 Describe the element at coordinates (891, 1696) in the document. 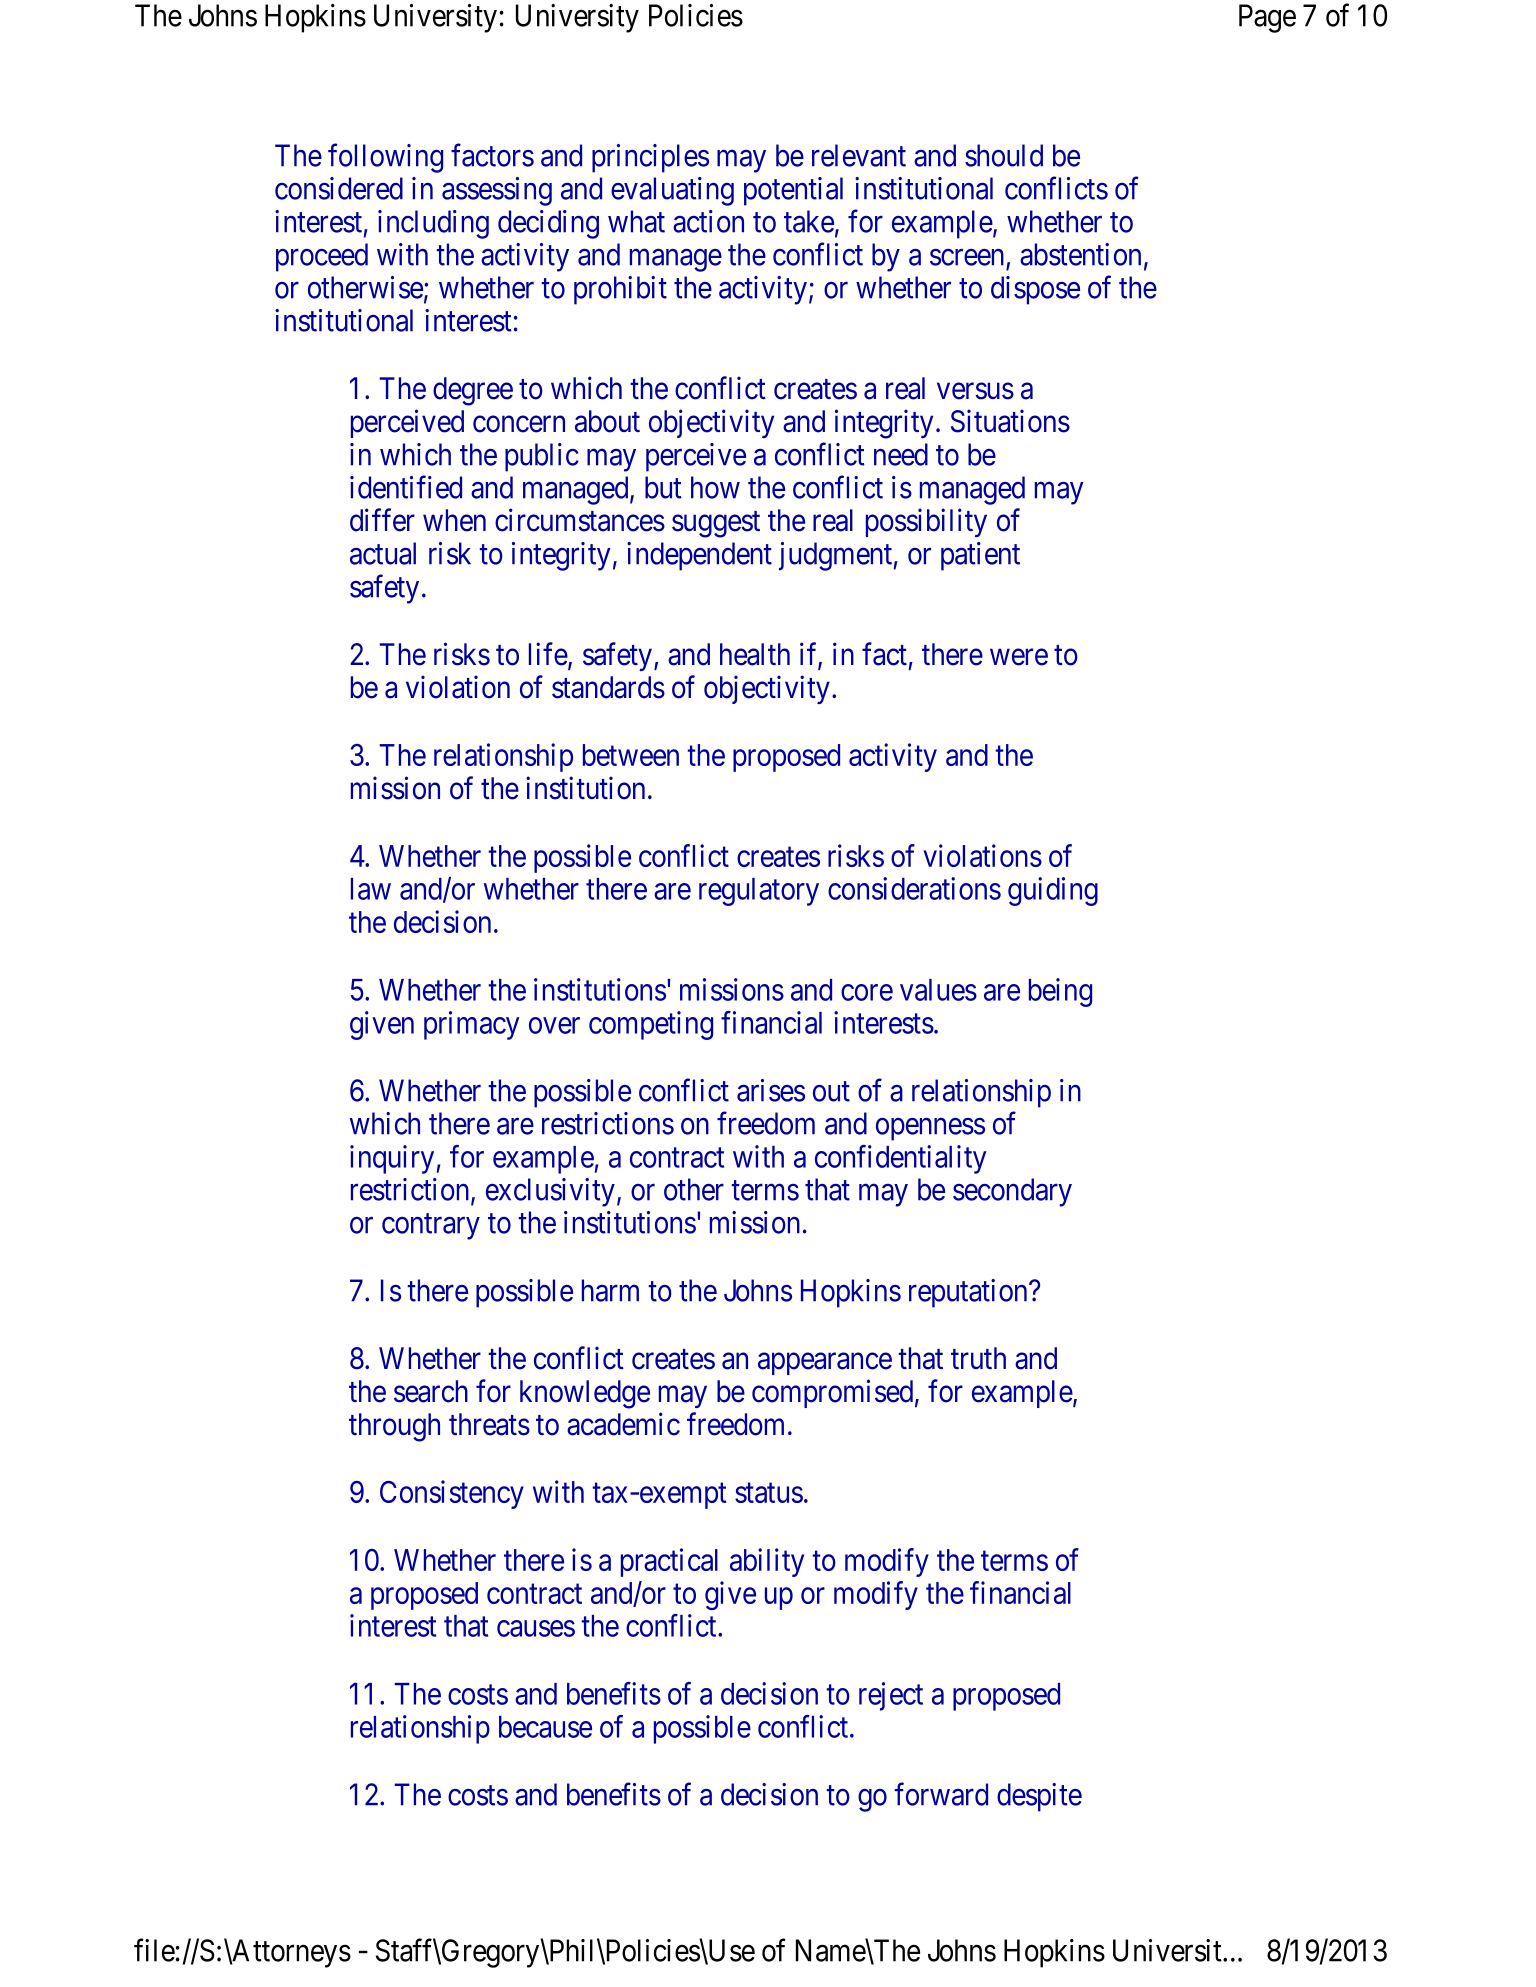

I see `reject` at that location.
